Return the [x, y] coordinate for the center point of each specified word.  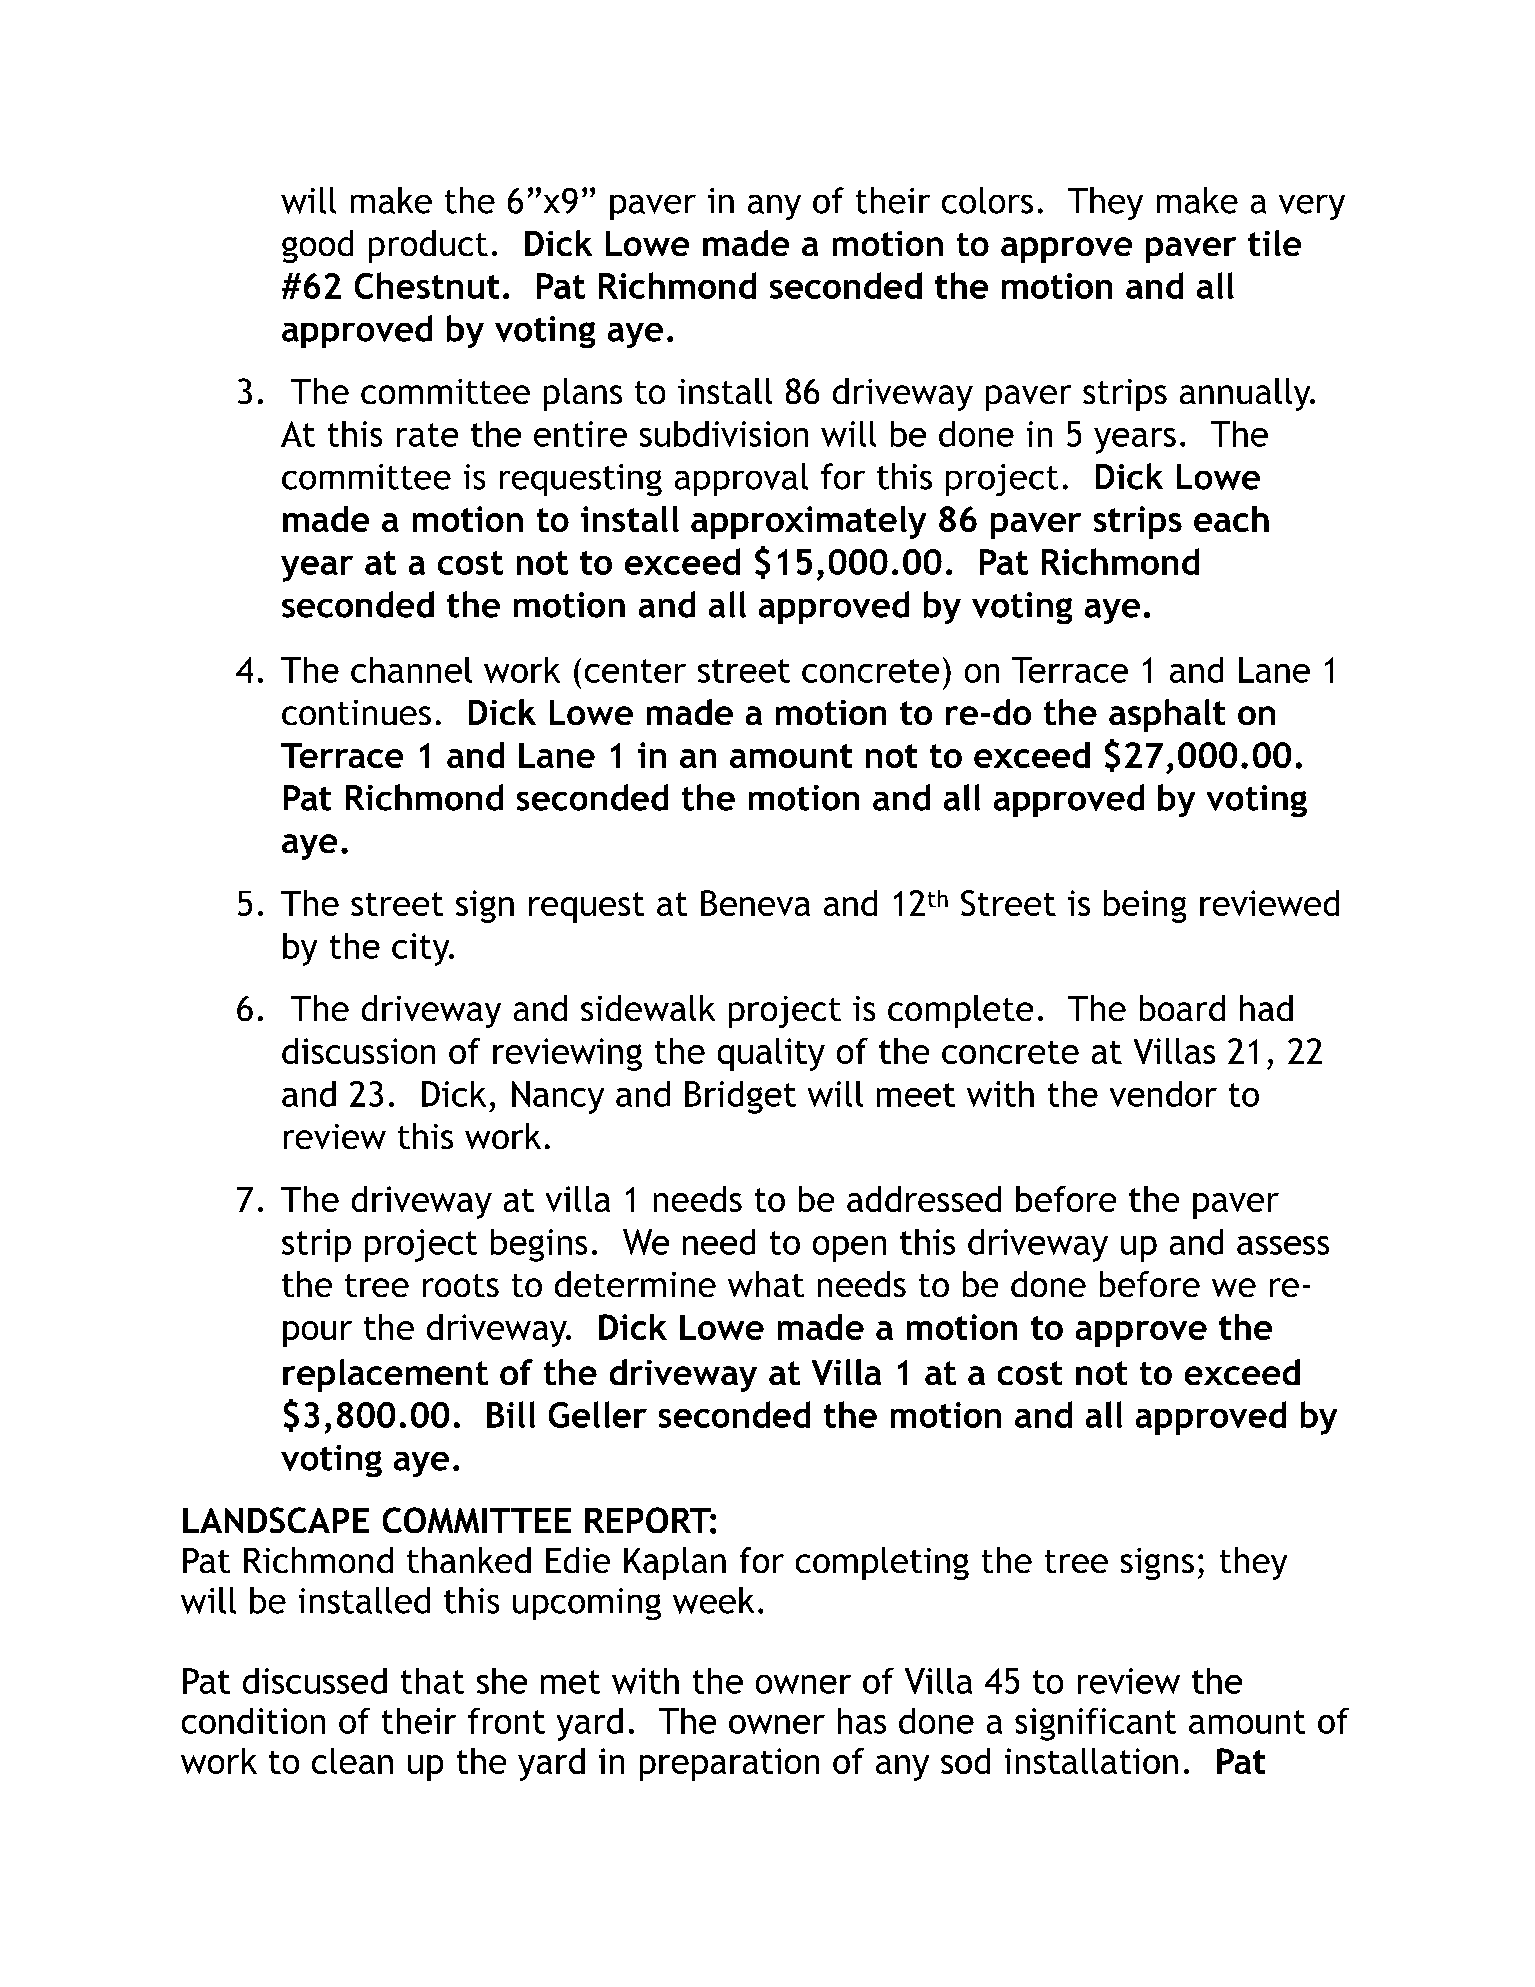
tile [1274, 243]
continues [356, 712]
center [635, 671]
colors [987, 200]
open [849, 1249]
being [1145, 906]
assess [1283, 1245]
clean [352, 1761]
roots [461, 1285]
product [428, 246]
